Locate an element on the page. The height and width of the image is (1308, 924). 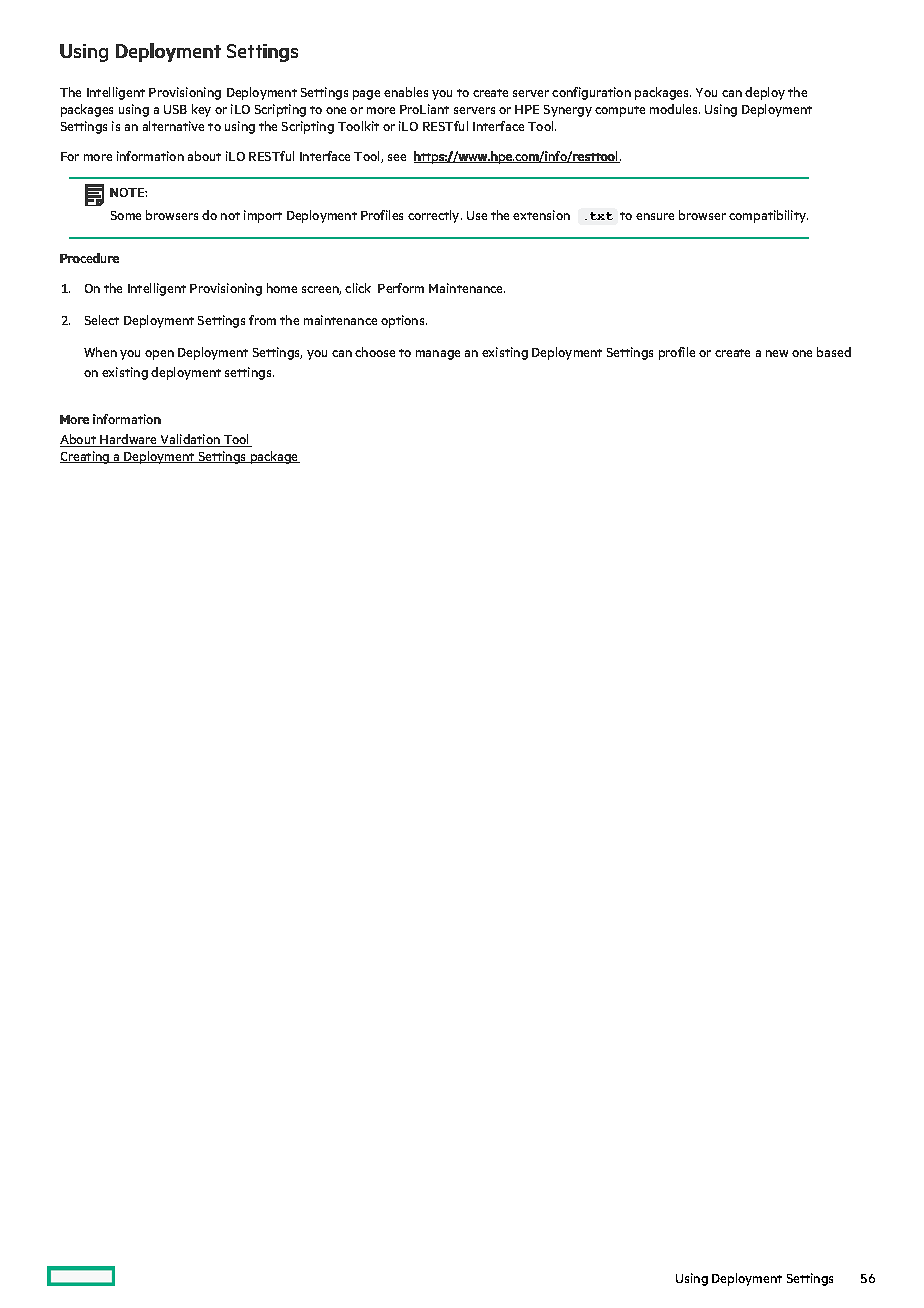
open is located at coordinates (159, 355).
